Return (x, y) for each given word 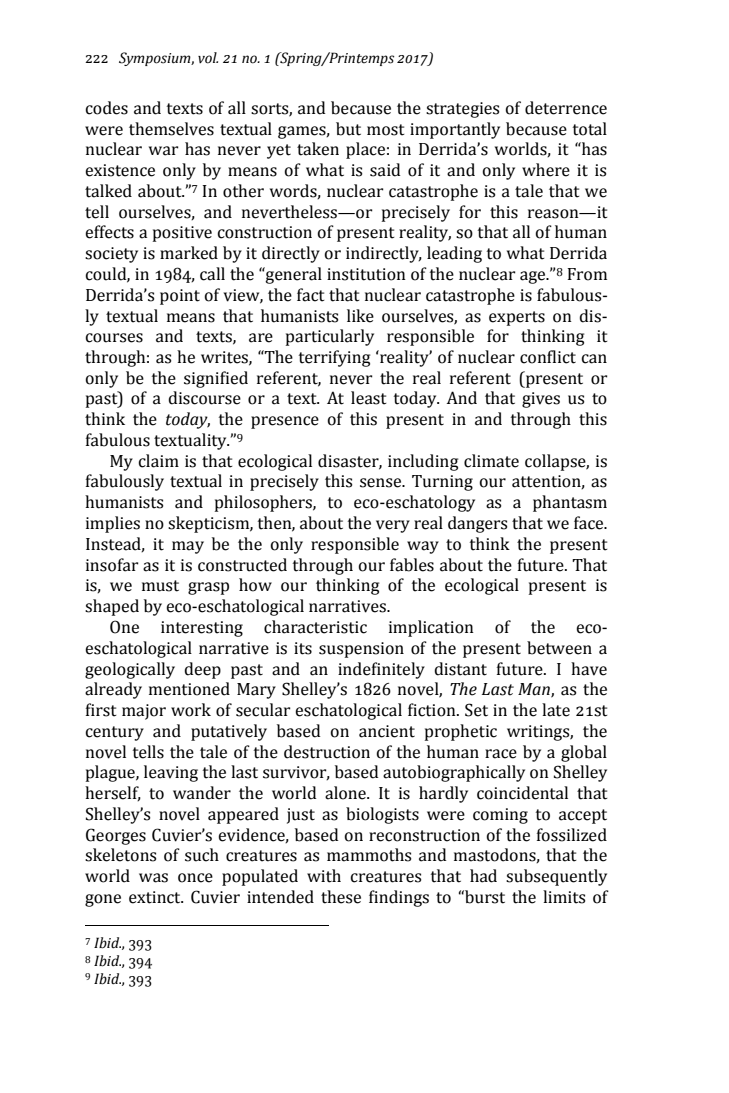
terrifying (334, 358)
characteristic (315, 627)
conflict (548, 357)
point (180, 297)
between (559, 648)
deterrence (566, 108)
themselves (171, 129)
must (160, 586)
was (153, 878)
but (348, 129)
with (324, 876)
